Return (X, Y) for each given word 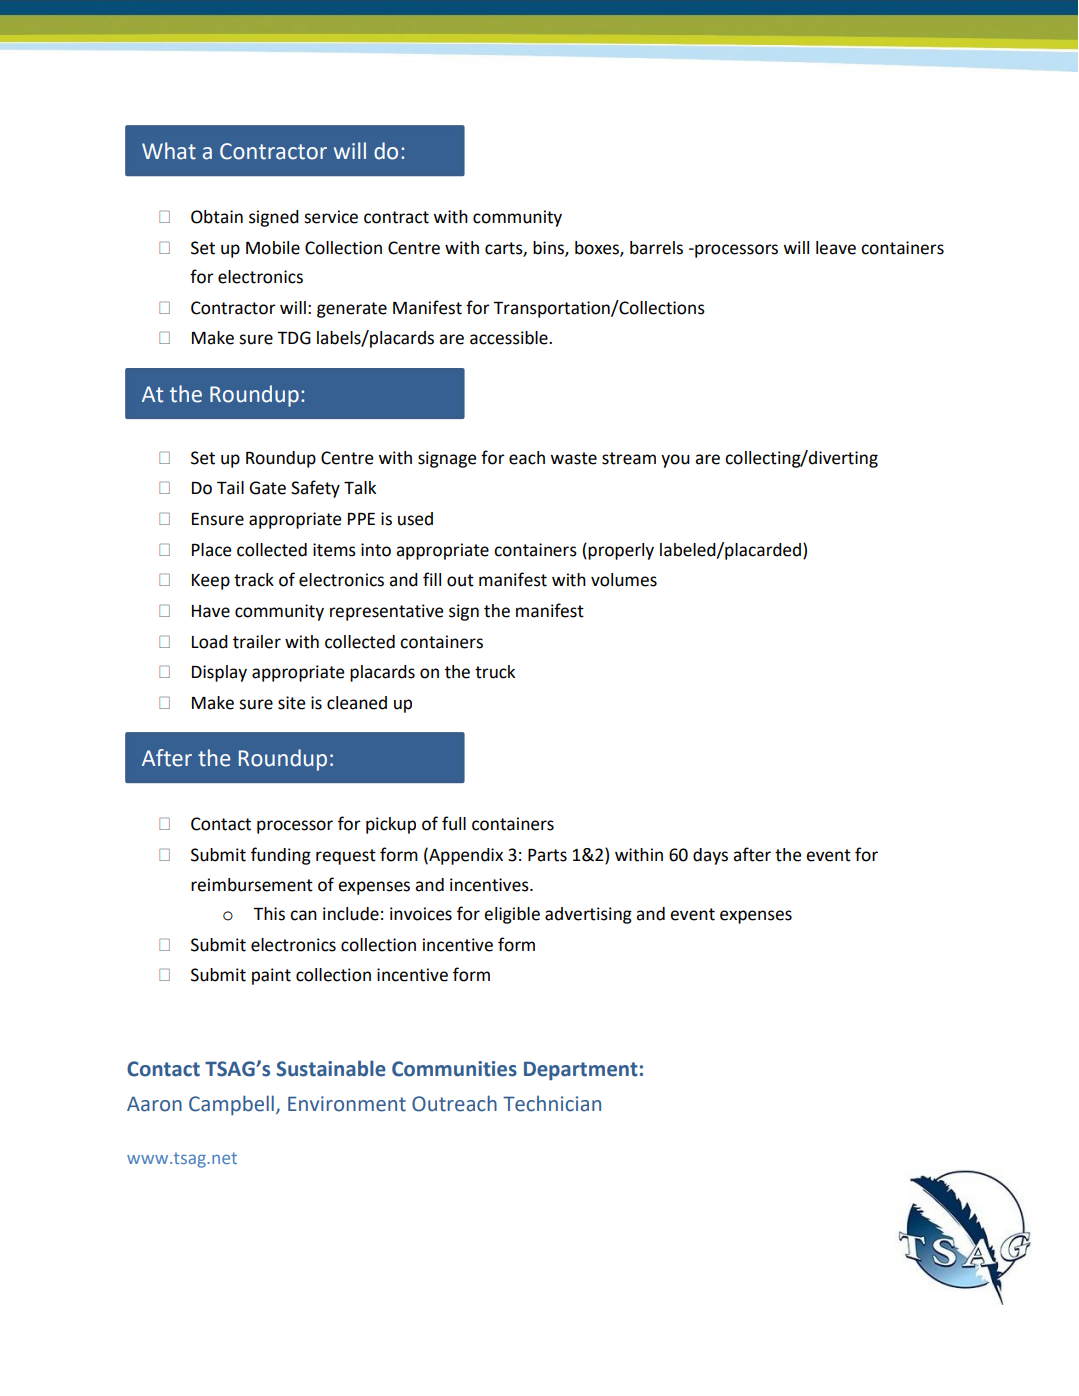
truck (495, 672)
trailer (257, 642)
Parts (547, 855)
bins (549, 248)
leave (836, 248)
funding (281, 856)
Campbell (231, 1105)
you (675, 461)
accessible (510, 338)
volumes (624, 580)
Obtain (217, 217)
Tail (230, 488)
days (710, 856)
